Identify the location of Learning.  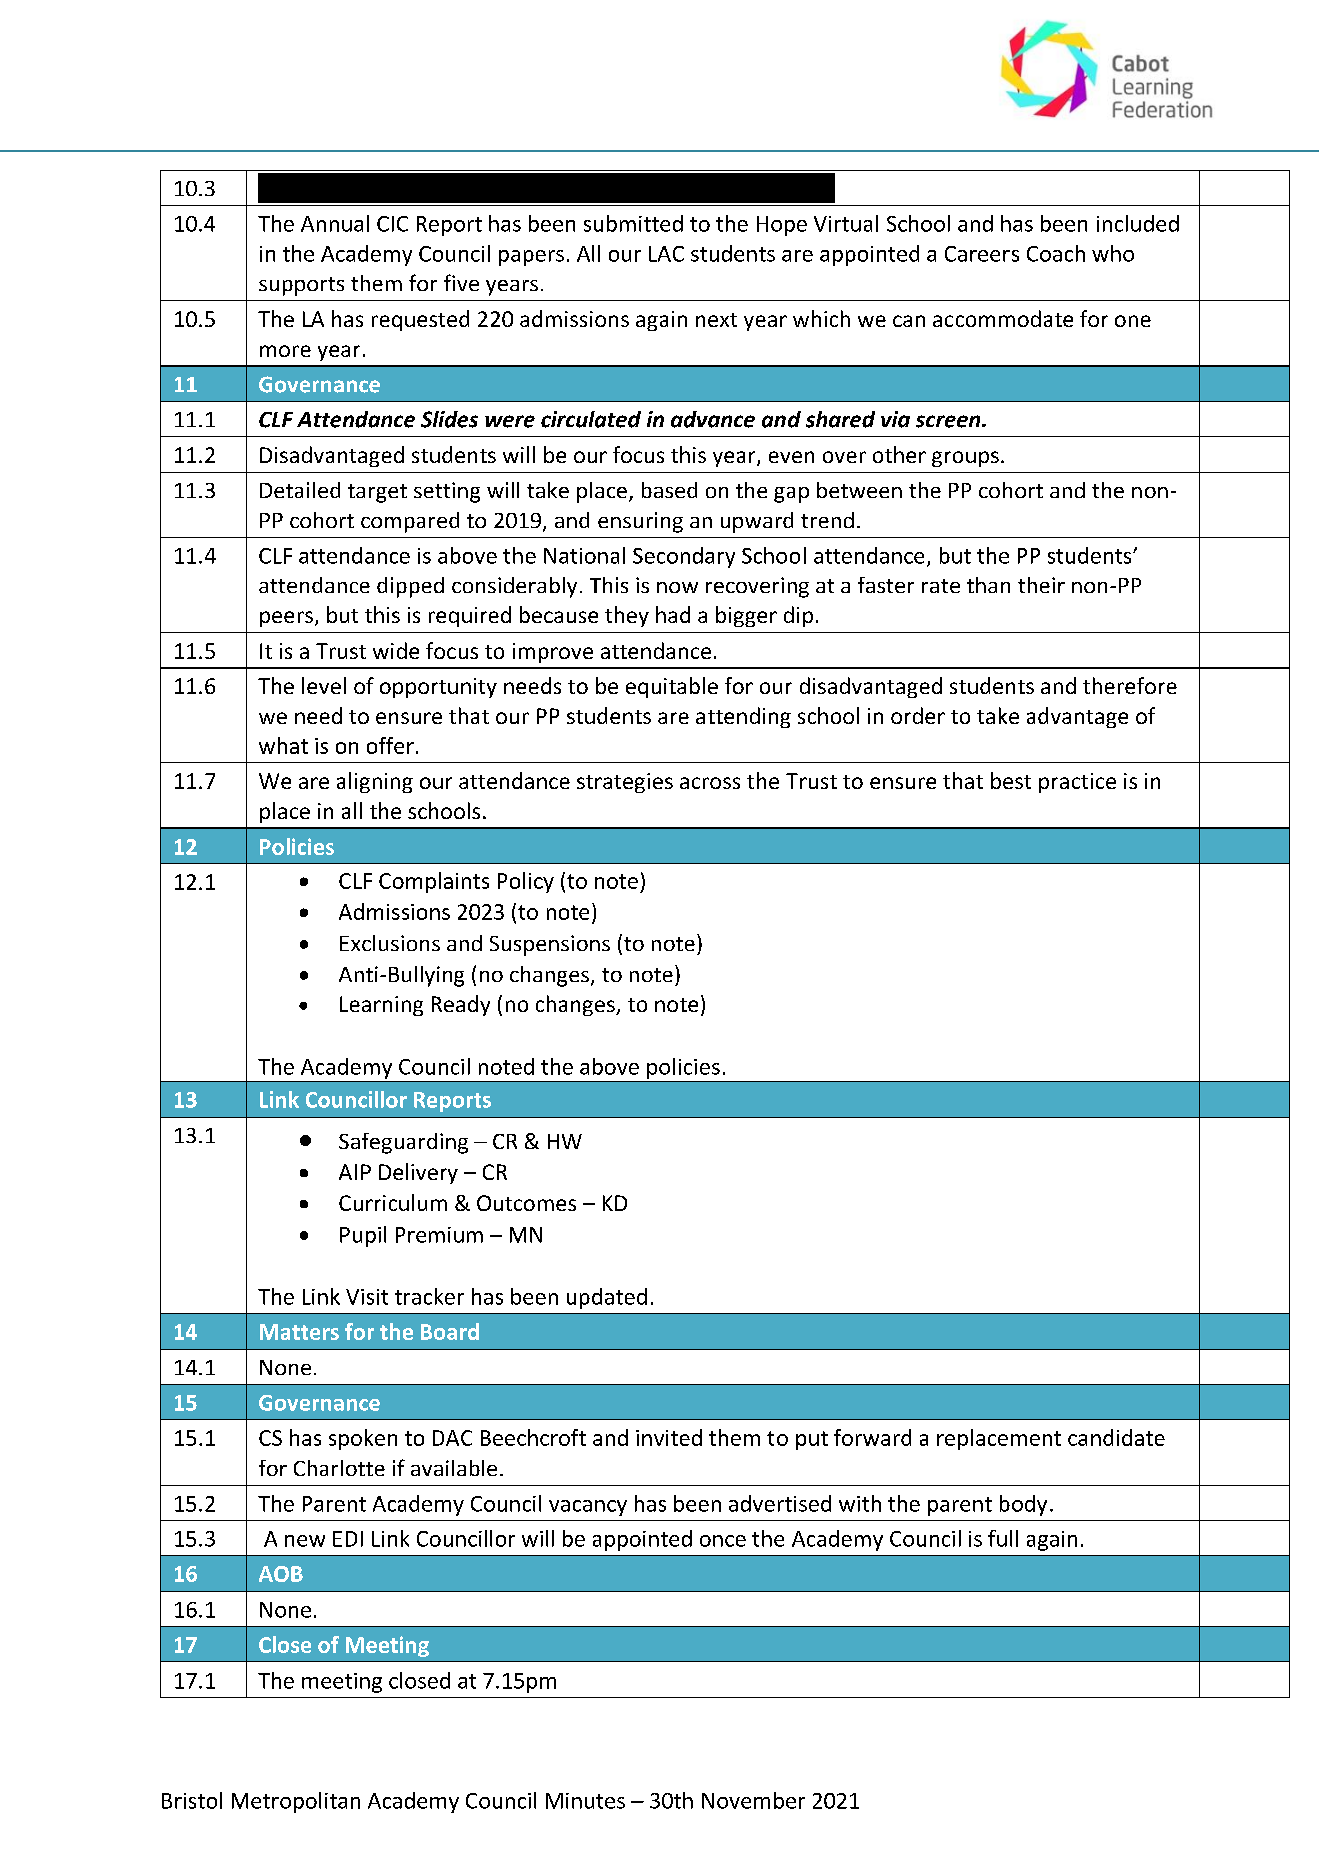
(381, 1006).
